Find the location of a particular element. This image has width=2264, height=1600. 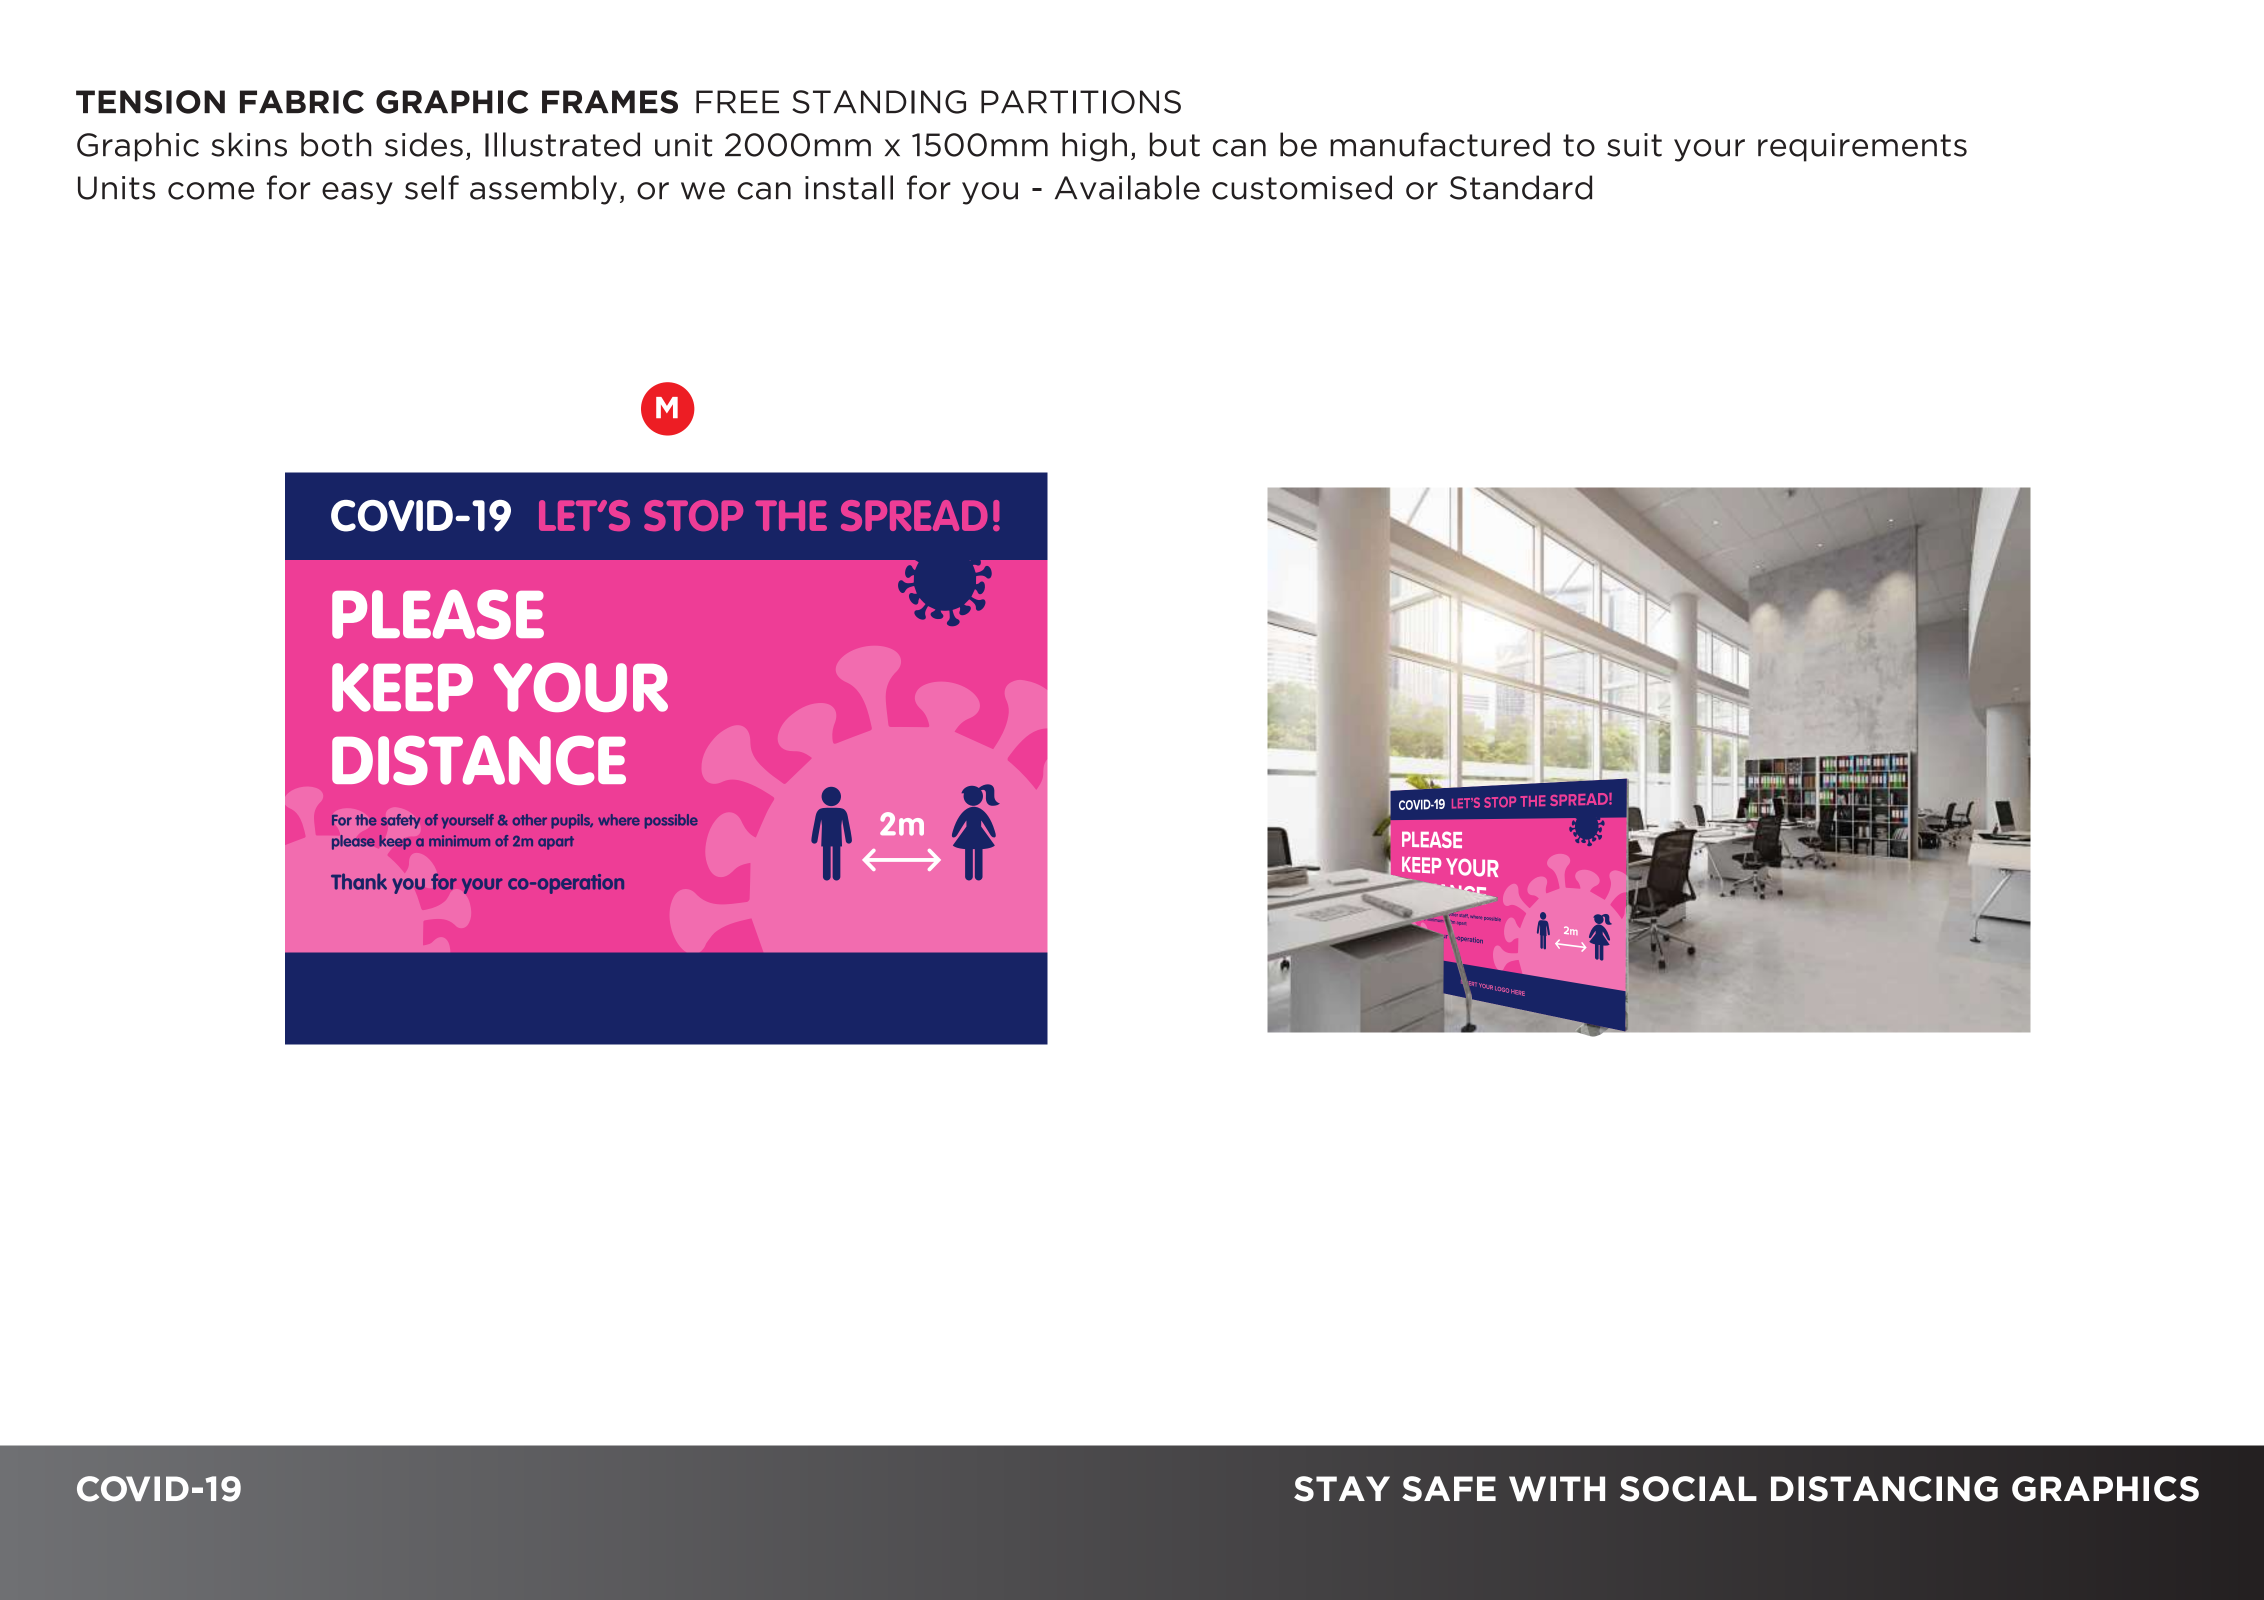

SPREAD is located at coordinates (914, 515).
